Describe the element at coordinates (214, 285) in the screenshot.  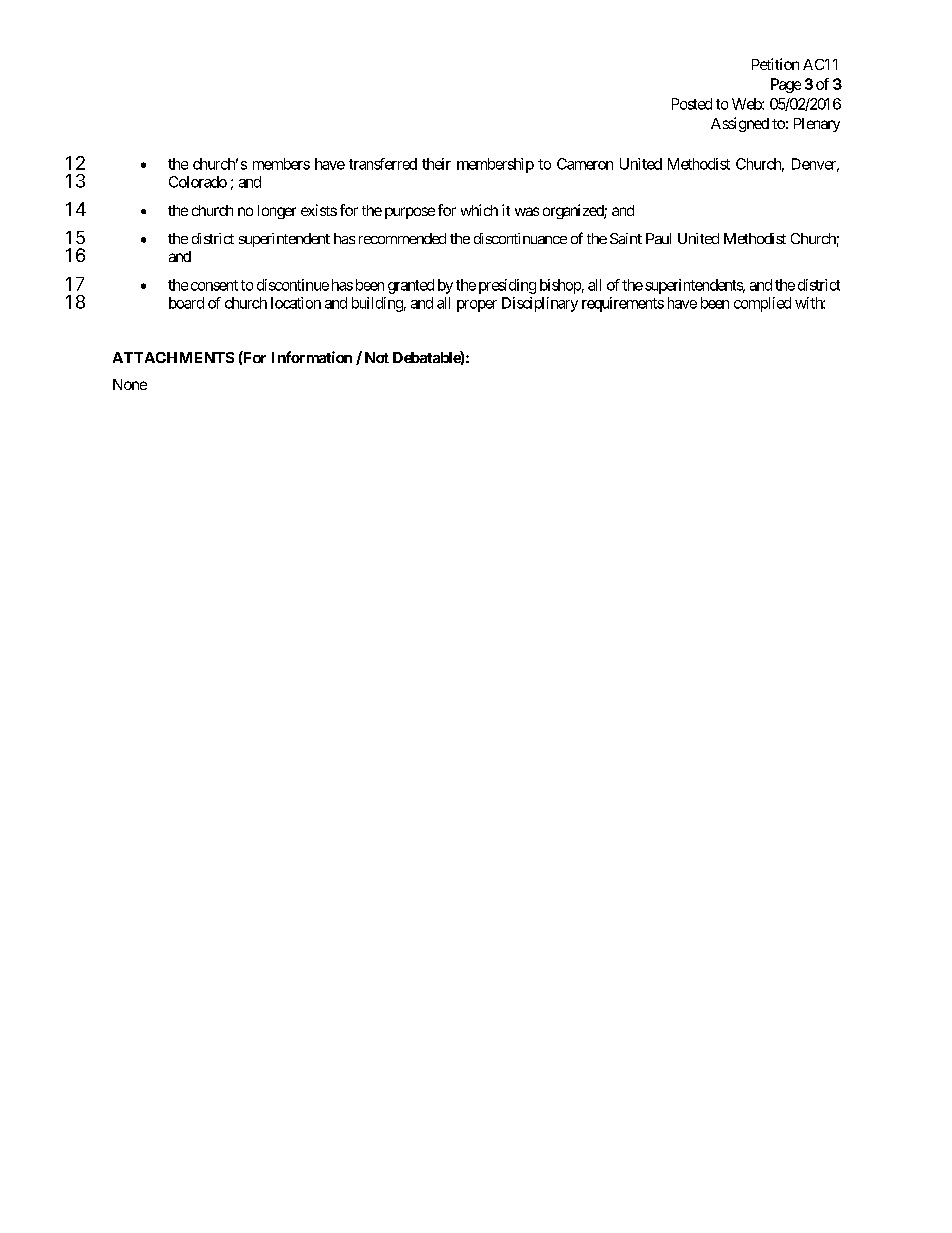
I see `consent` at that location.
